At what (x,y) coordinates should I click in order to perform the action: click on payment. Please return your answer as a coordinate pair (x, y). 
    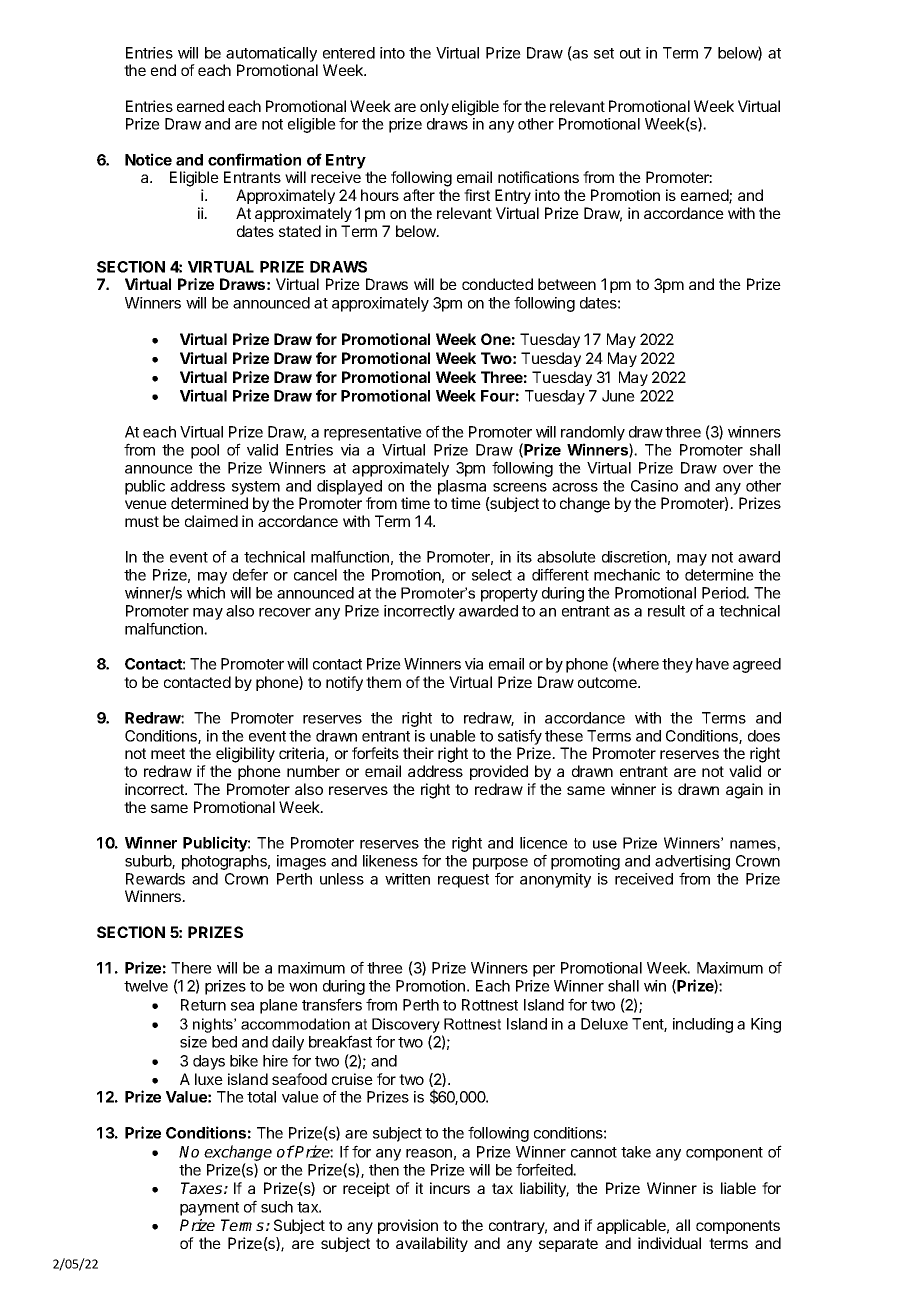
    Looking at the image, I should click on (209, 1209).
